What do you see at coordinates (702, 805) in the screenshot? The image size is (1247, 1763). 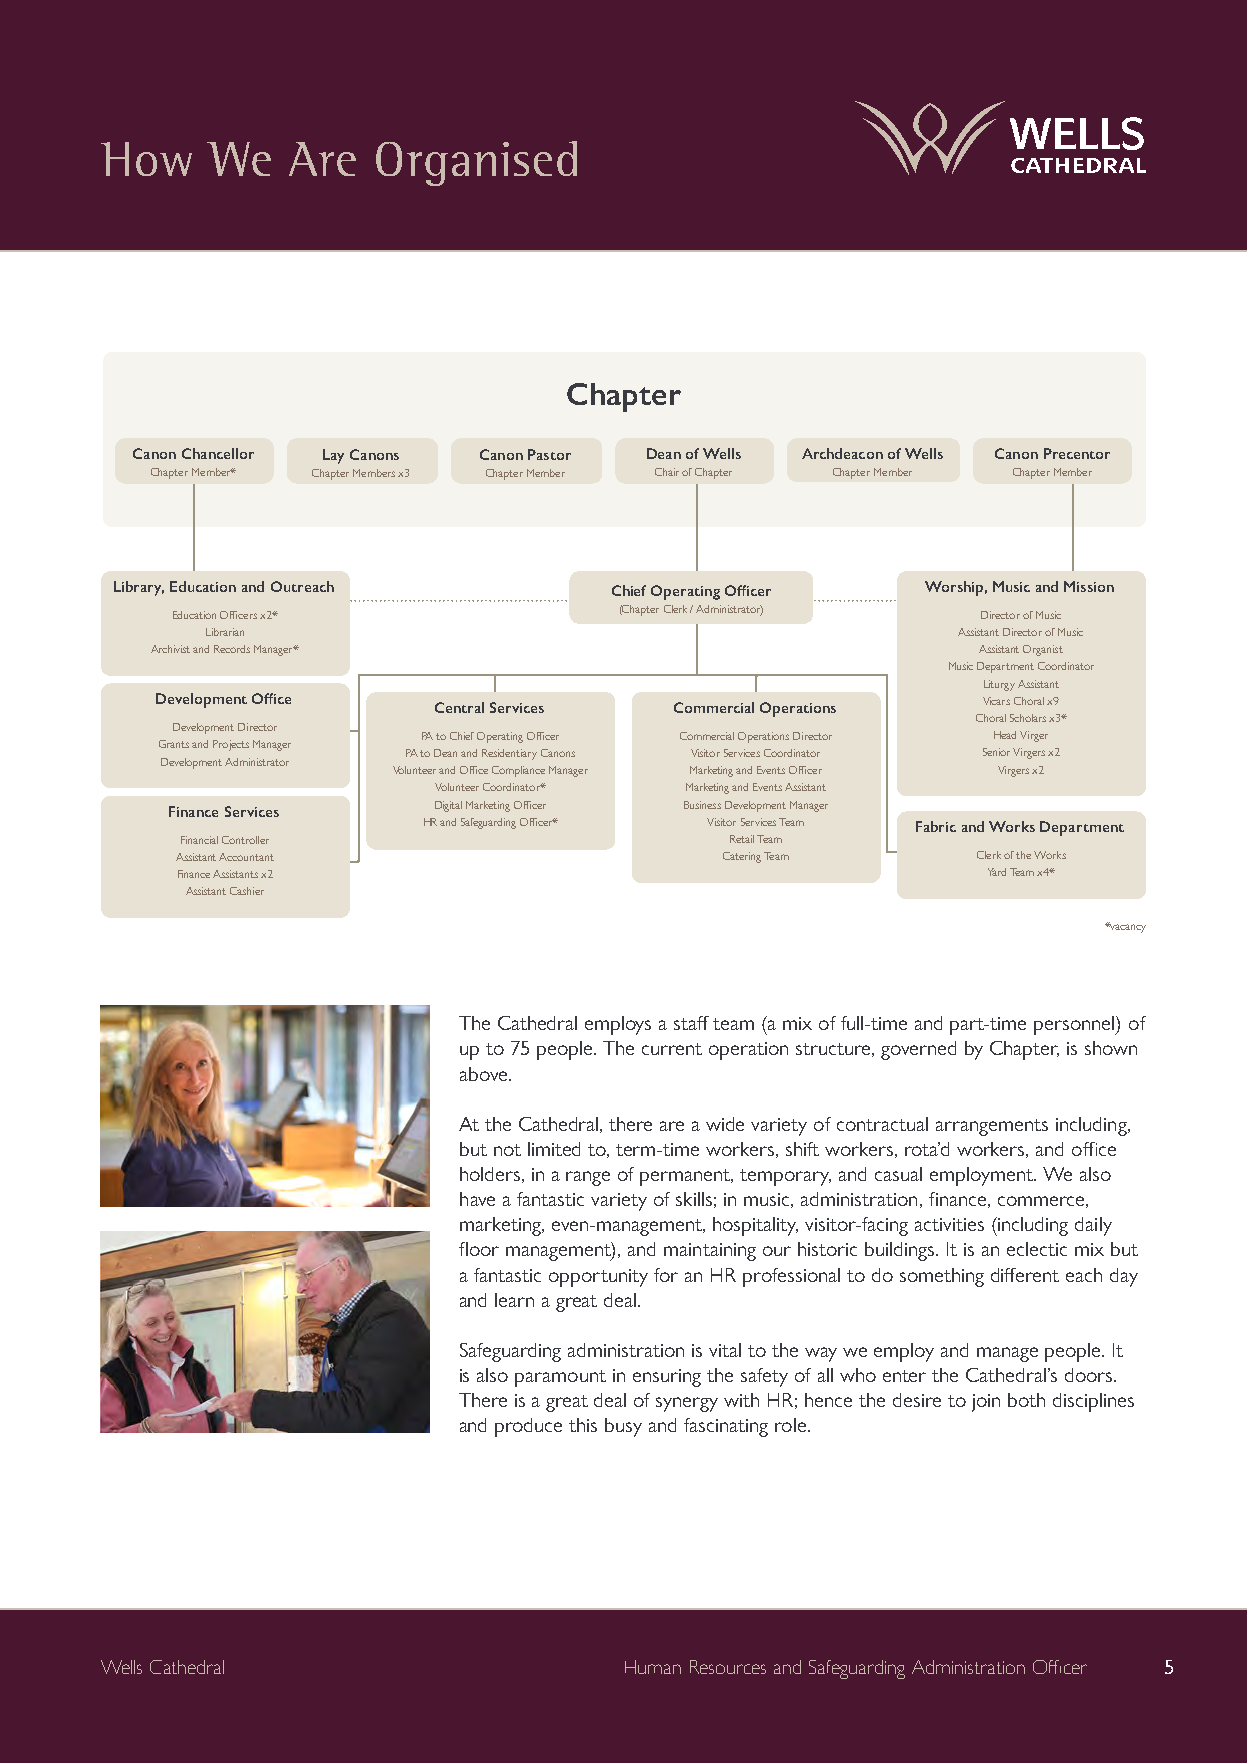 I see `Business` at bounding box center [702, 805].
